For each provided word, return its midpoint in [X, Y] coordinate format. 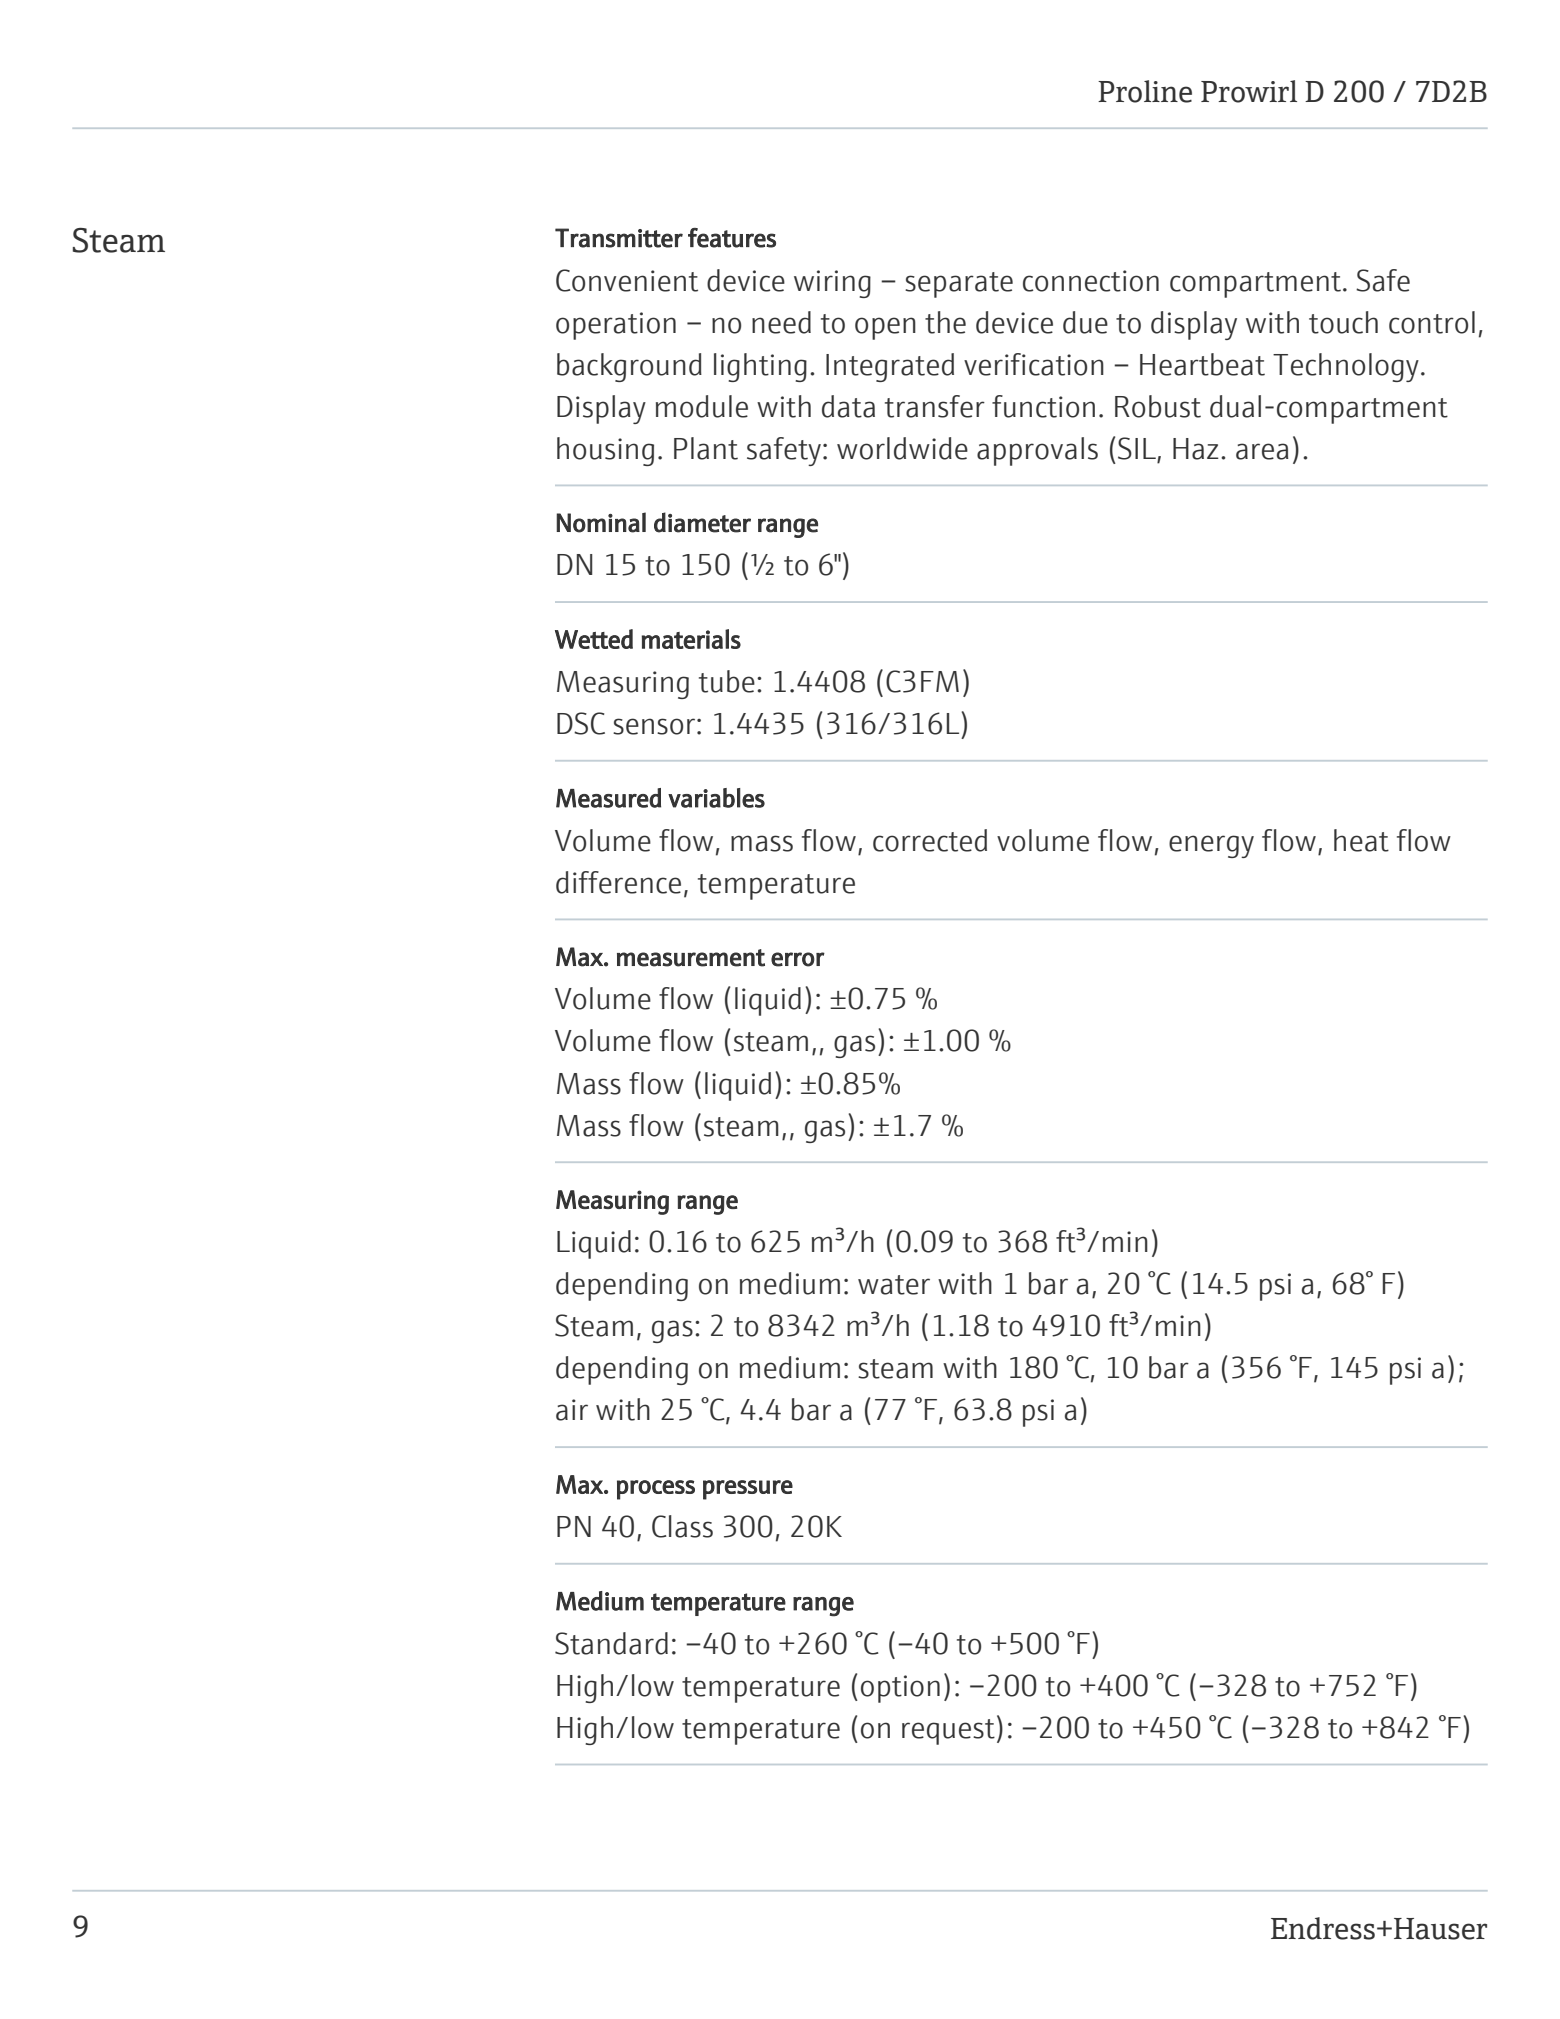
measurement [691, 958]
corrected [930, 840]
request [948, 1732]
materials [691, 639]
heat [1361, 840]
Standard [611, 1643]
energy [1211, 846]
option [900, 1689]
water [894, 1285]
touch [1343, 322]
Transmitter [619, 238]
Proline [1145, 91]
